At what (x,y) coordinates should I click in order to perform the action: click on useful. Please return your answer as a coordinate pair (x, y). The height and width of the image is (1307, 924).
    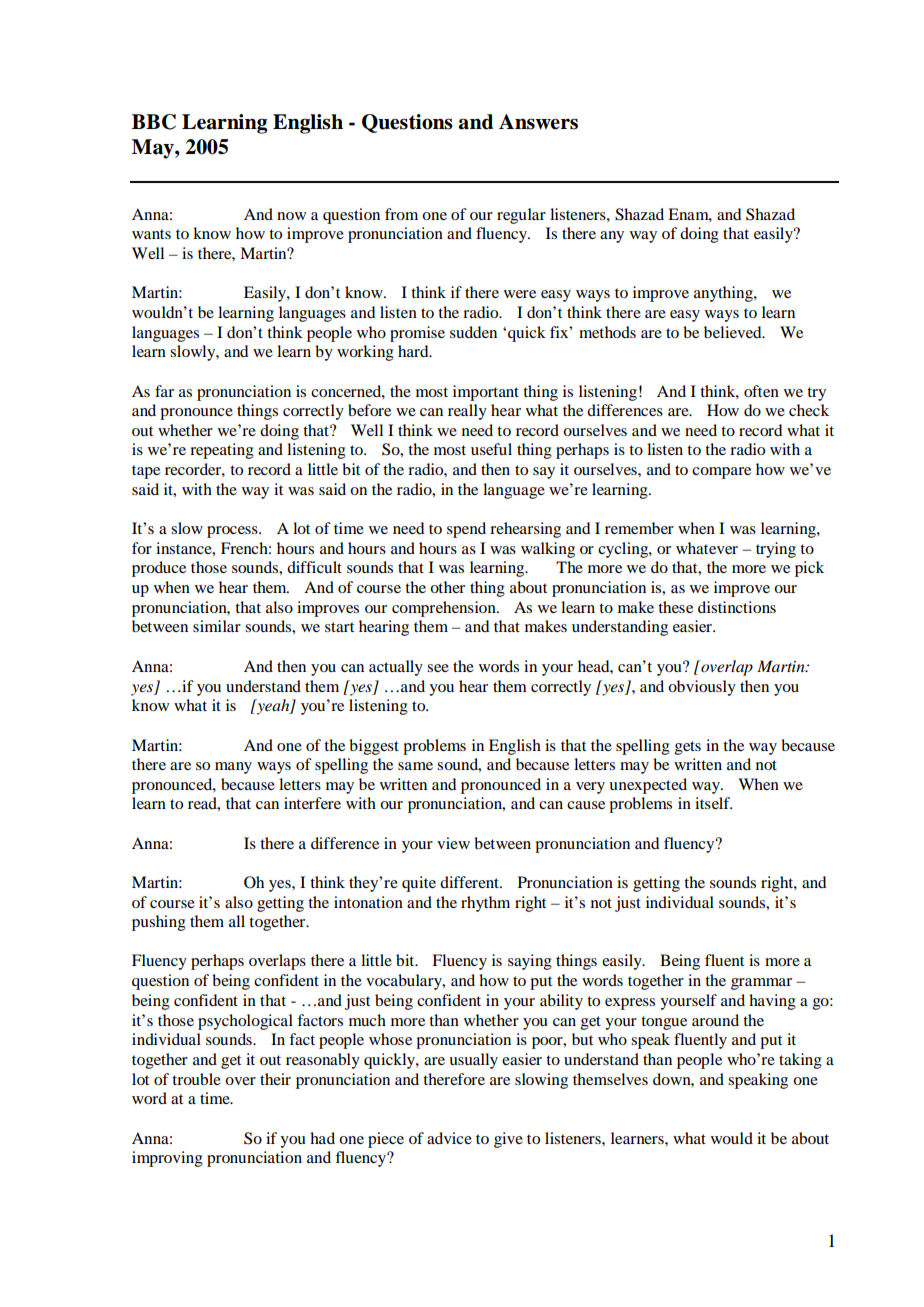
    Looking at the image, I should click on (491, 449).
